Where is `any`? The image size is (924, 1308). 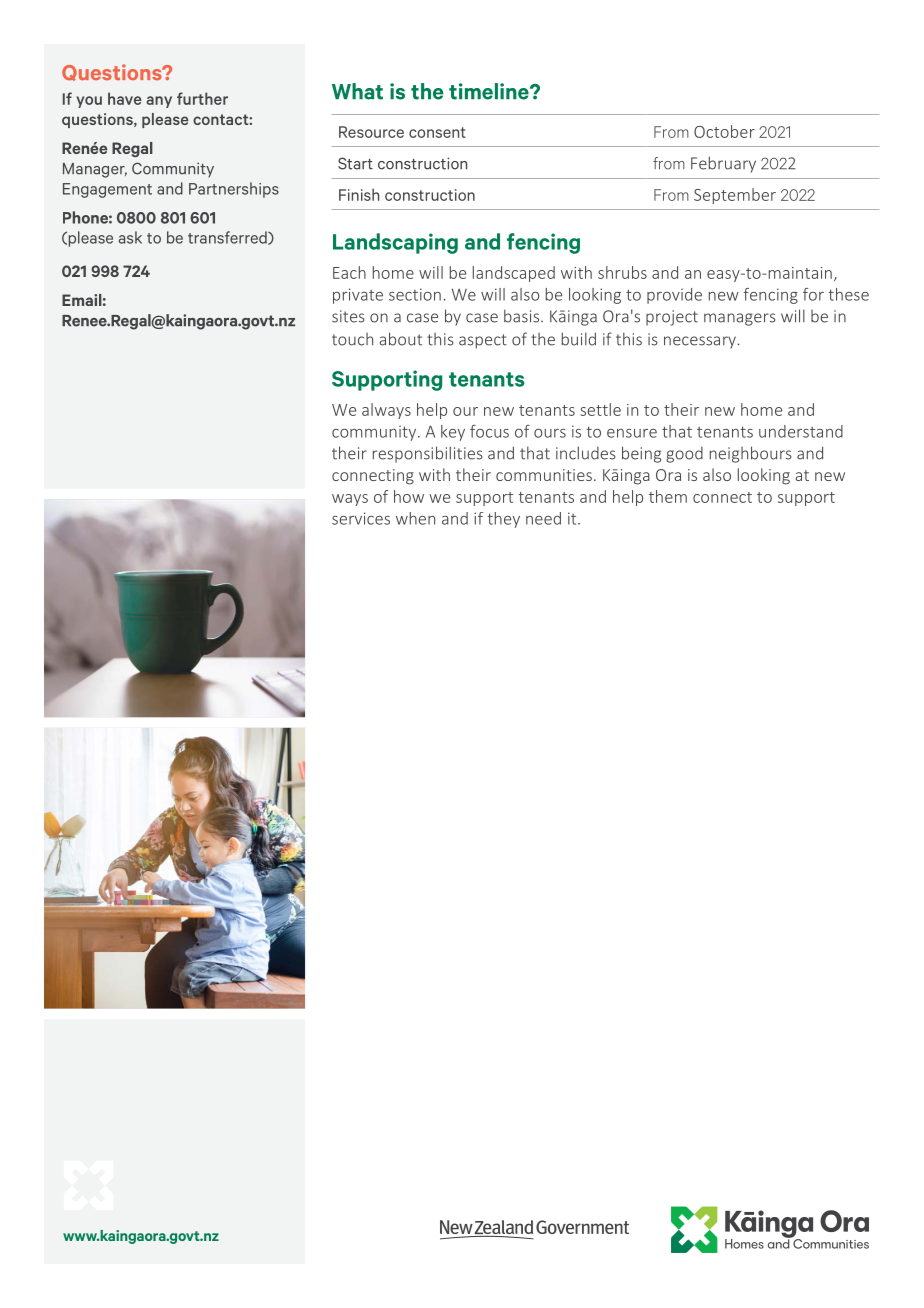
any is located at coordinates (159, 102).
